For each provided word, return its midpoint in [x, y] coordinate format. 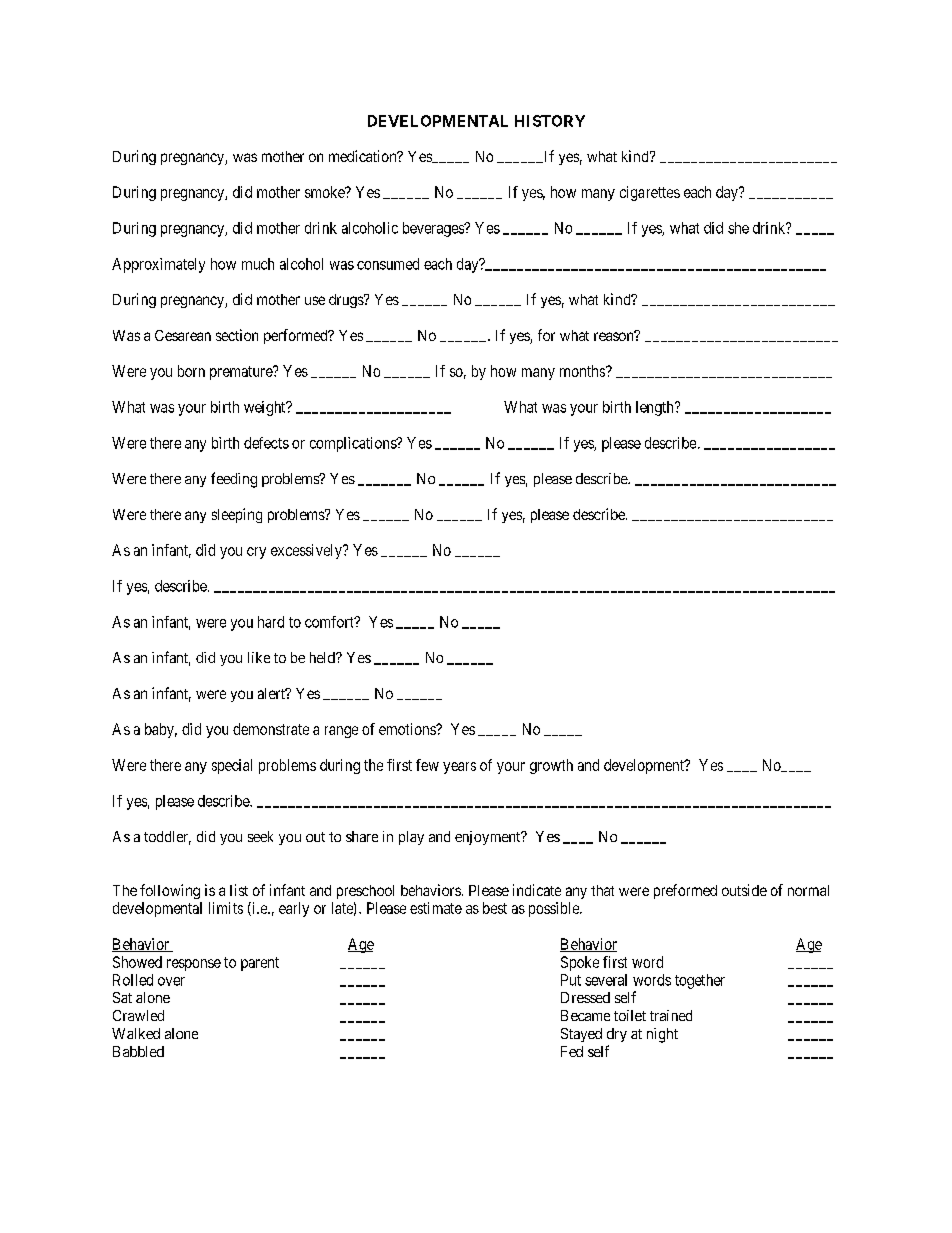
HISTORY [550, 121]
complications [354, 444]
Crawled [138, 1015]
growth [551, 766]
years [459, 768]
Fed [572, 1051]
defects [266, 443]
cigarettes [650, 193]
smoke [325, 192]
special [232, 766]
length [656, 408]
